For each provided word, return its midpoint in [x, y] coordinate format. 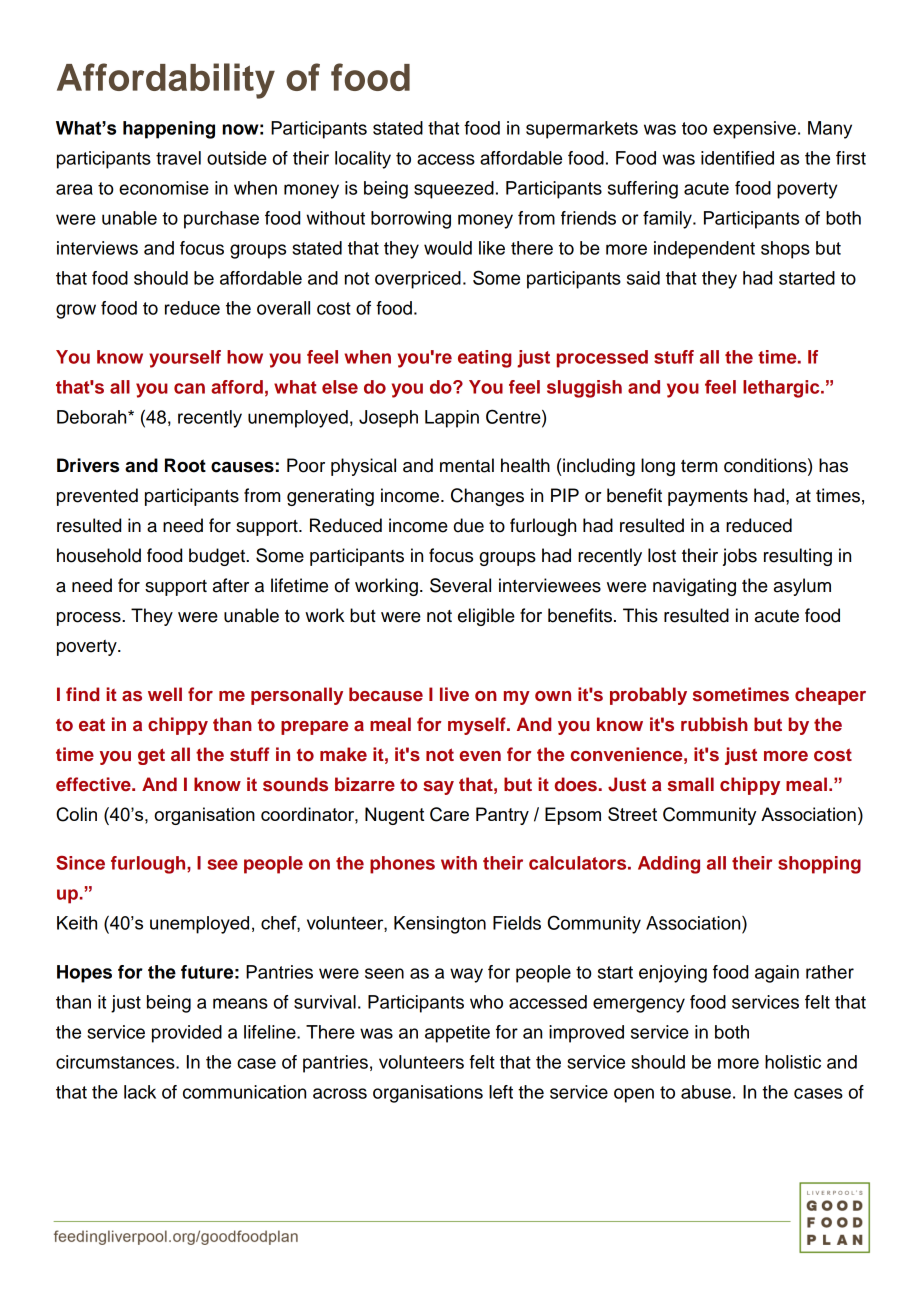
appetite [457, 1034]
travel [178, 158]
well [165, 694]
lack [140, 1092]
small [691, 784]
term [699, 466]
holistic [793, 1062]
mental [467, 465]
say [438, 788]
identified [737, 158]
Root [185, 465]
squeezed [454, 190]
